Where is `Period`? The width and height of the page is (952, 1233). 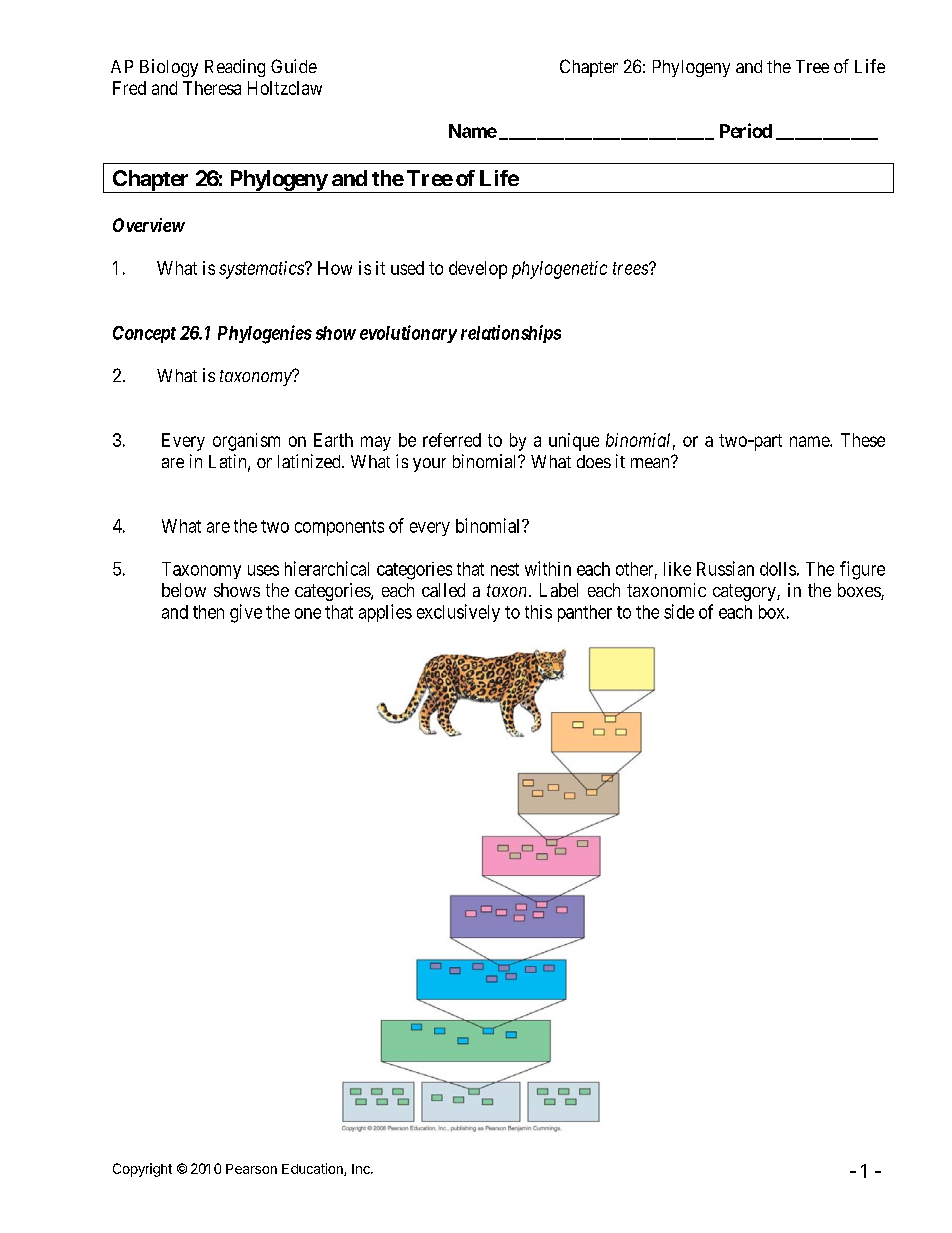 Period is located at coordinates (746, 130).
